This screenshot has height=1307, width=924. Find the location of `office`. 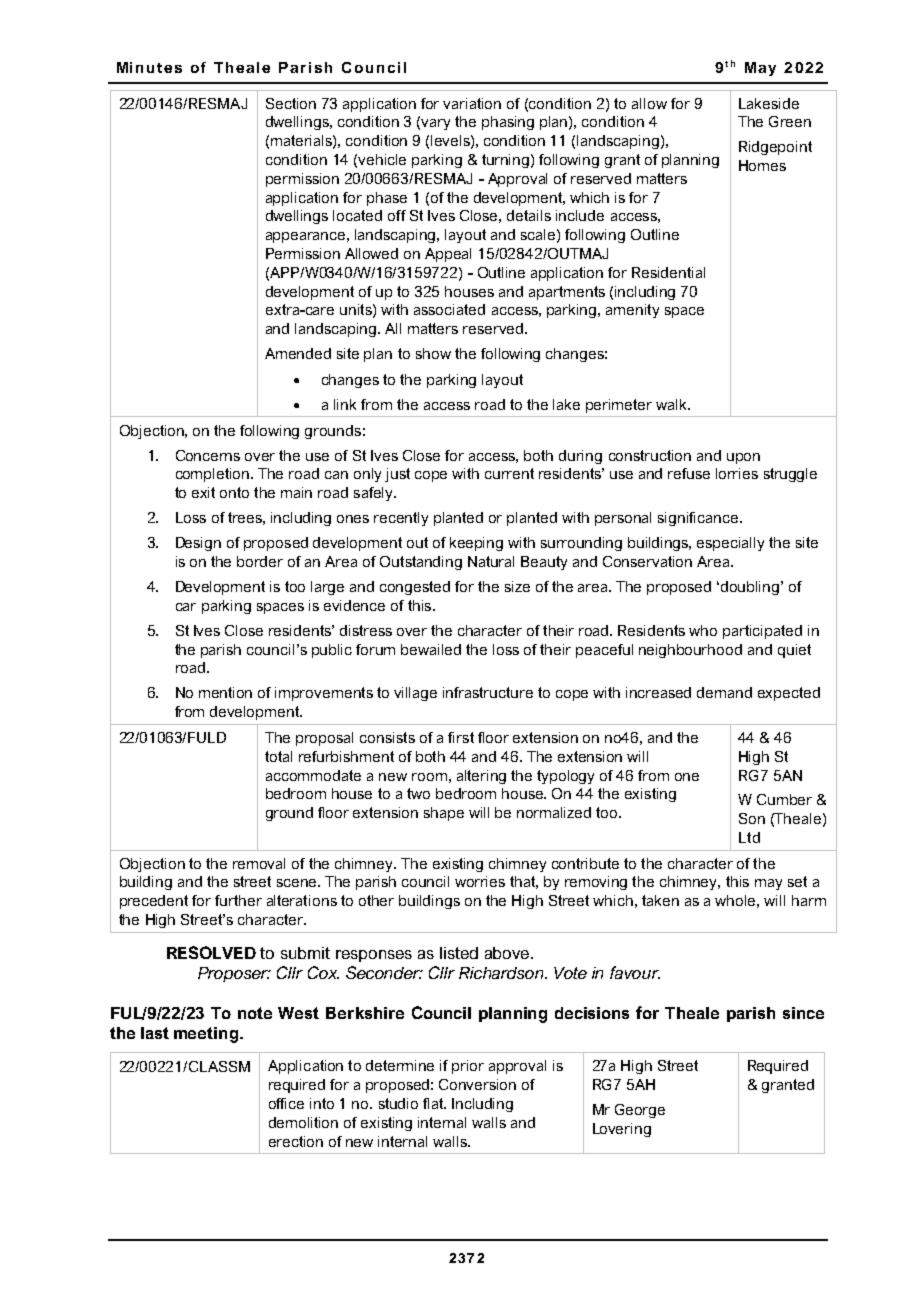

office is located at coordinates (286, 1103).
